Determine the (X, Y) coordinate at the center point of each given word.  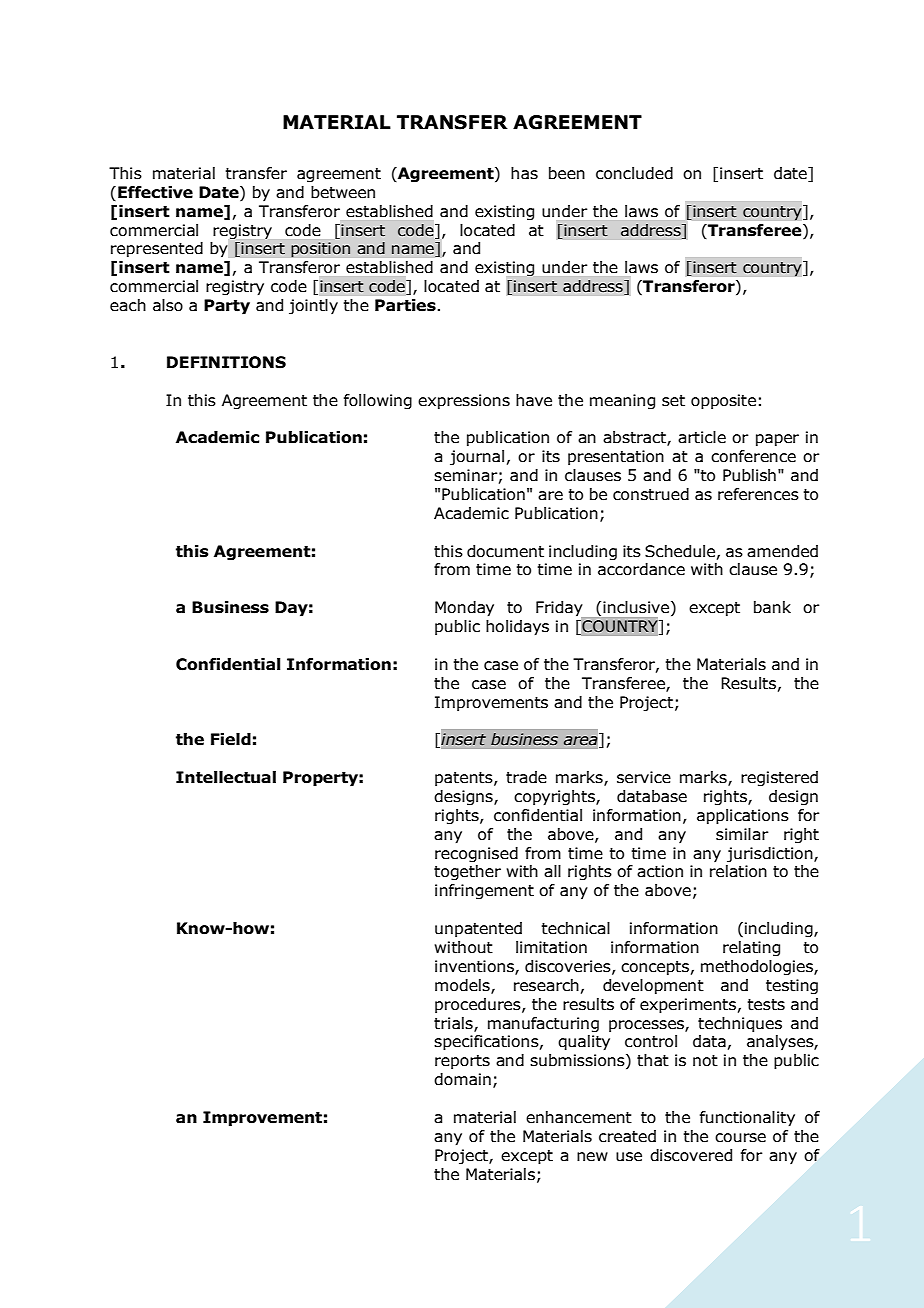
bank (772, 607)
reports (462, 1062)
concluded (634, 173)
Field (231, 739)
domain (462, 1079)
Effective (155, 192)
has (524, 173)
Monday (464, 609)
